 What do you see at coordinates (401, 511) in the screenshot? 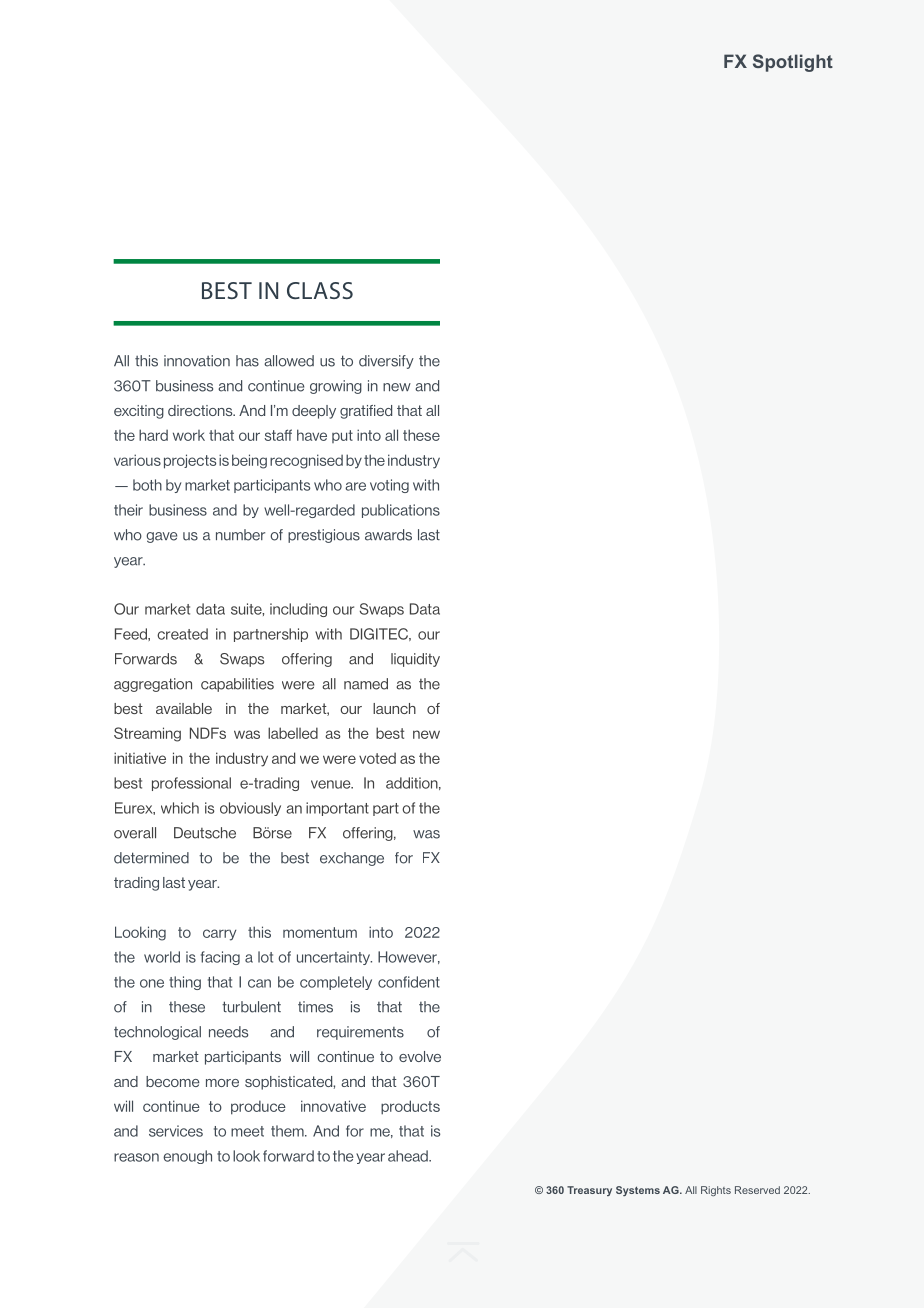
I see `publications` at bounding box center [401, 511].
